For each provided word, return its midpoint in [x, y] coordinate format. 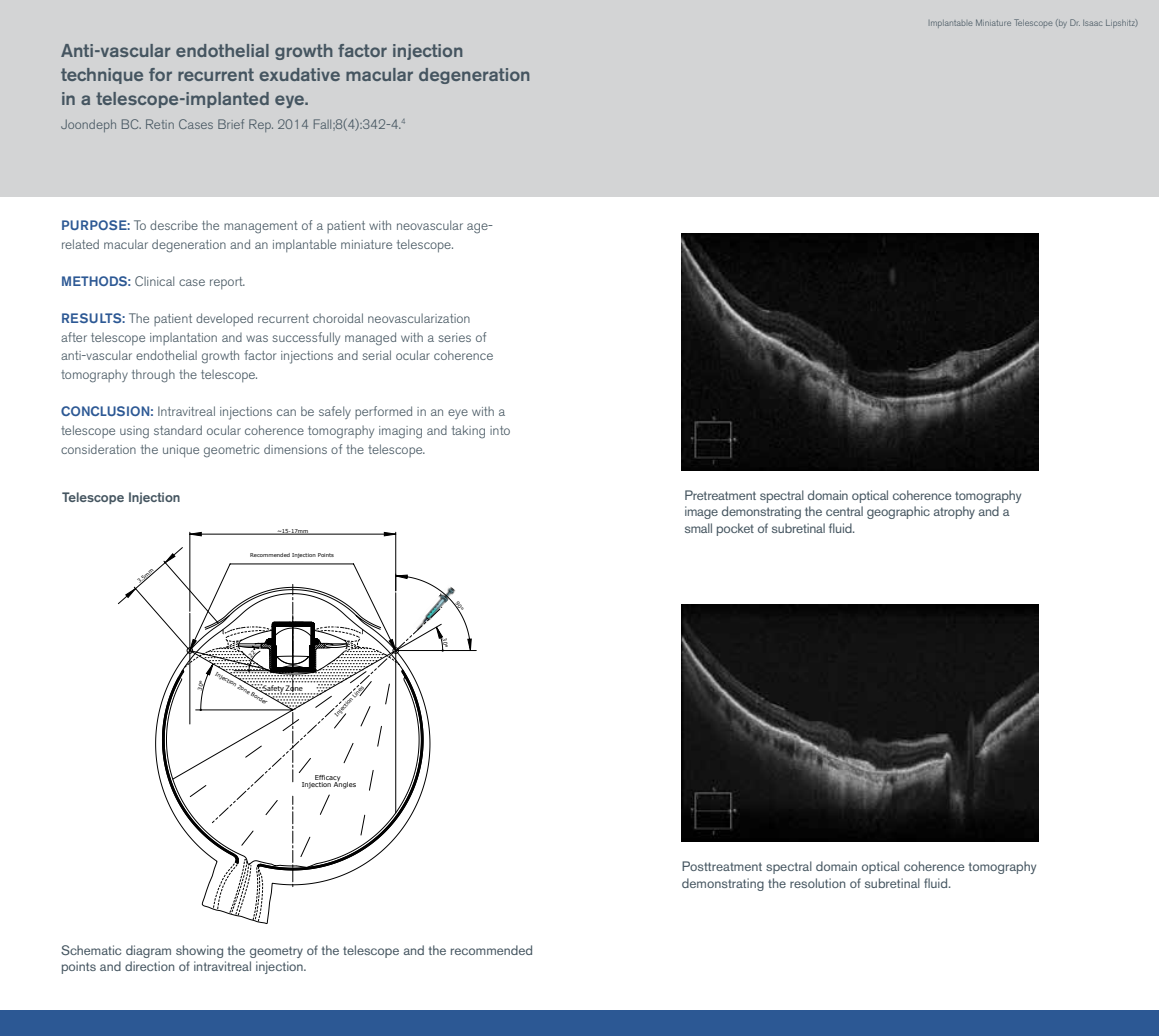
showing [199, 951]
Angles [344, 784]
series [454, 337]
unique [181, 451]
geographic [898, 512]
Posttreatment [722, 866]
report [227, 283]
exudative [299, 74]
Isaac [1092, 23]
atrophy [954, 512]
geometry [276, 952]
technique [102, 76]
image [701, 512]
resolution [817, 883]
